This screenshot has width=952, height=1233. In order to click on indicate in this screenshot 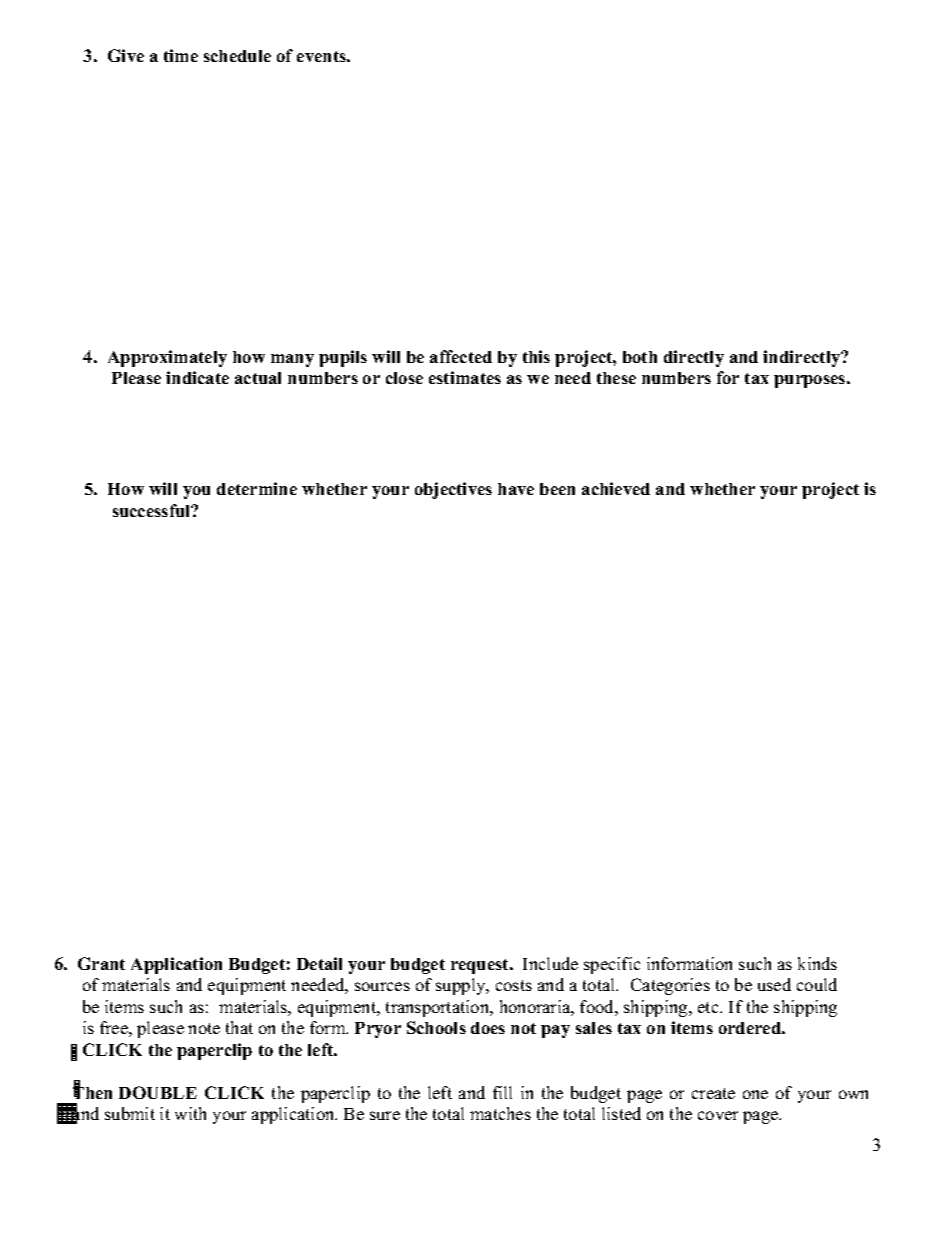, I will do `click(197, 377)`.
